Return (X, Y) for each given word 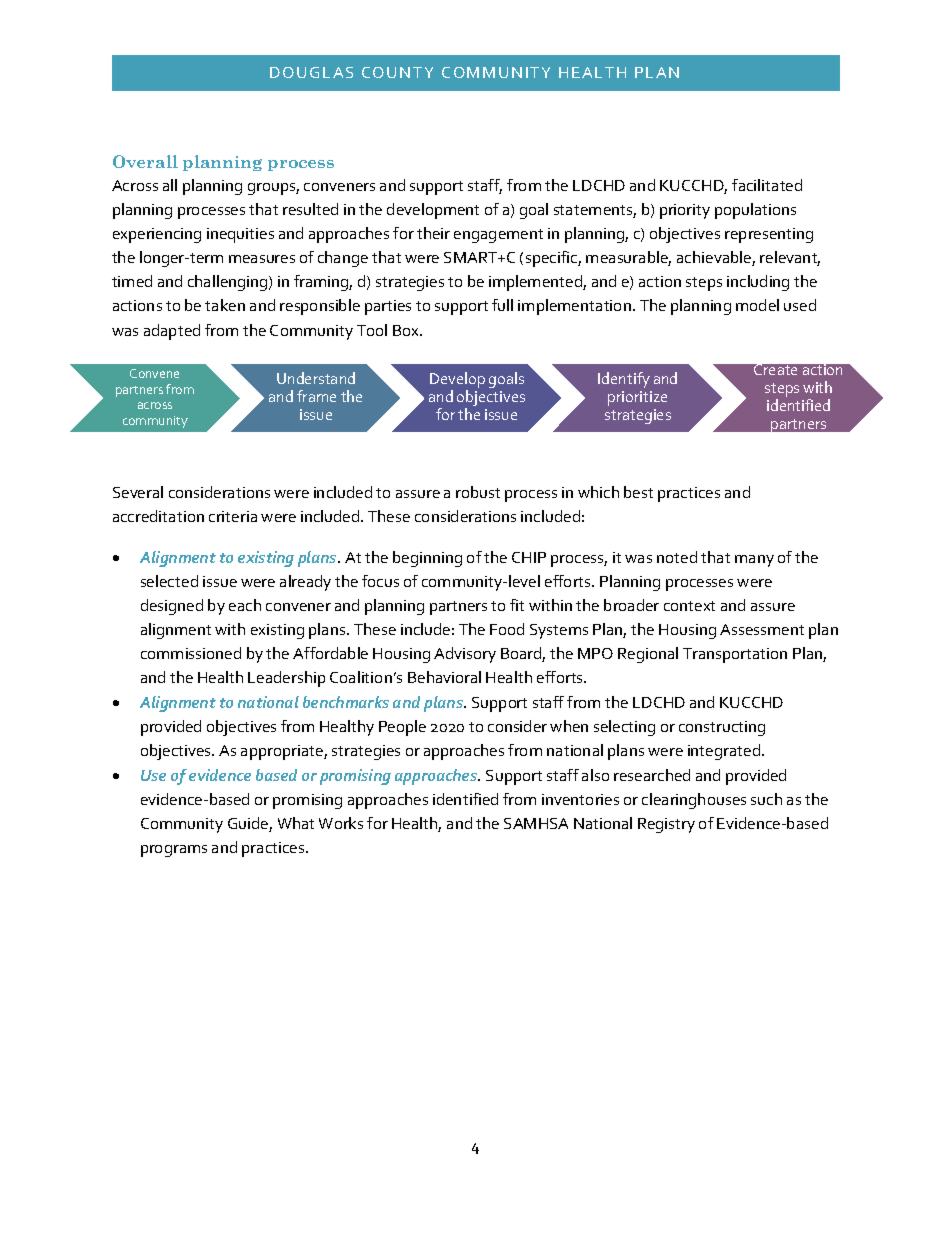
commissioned (191, 653)
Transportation (735, 655)
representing (769, 235)
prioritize (637, 398)
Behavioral (444, 677)
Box (407, 330)
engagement (498, 236)
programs (174, 851)
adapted (172, 332)
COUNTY (397, 72)
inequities (240, 235)
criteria (233, 516)
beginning (427, 559)
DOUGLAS (311, 72)
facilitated (767, 185)
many (754, 561)
